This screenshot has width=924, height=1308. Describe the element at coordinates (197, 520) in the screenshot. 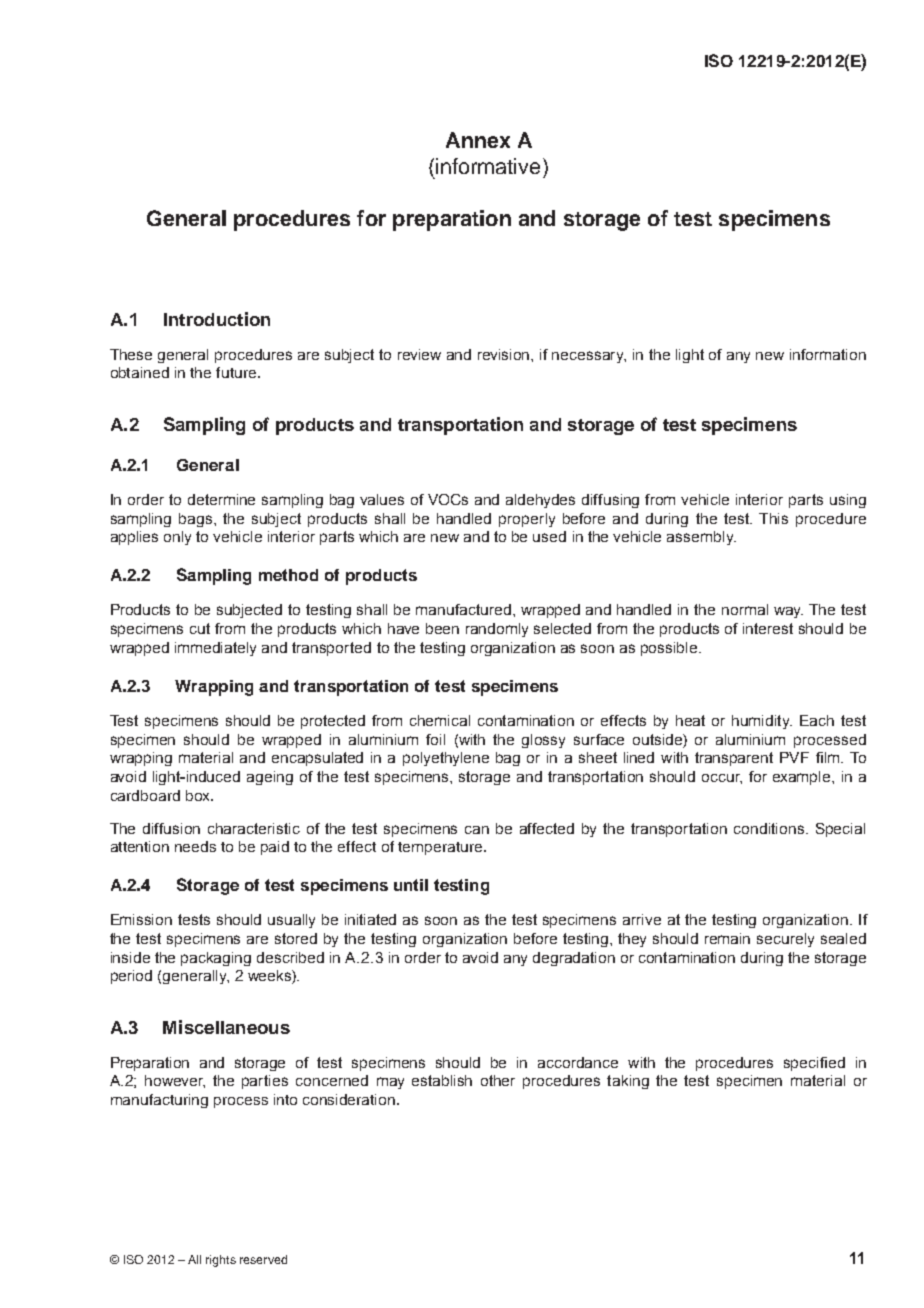

I see `bags` at that location.
